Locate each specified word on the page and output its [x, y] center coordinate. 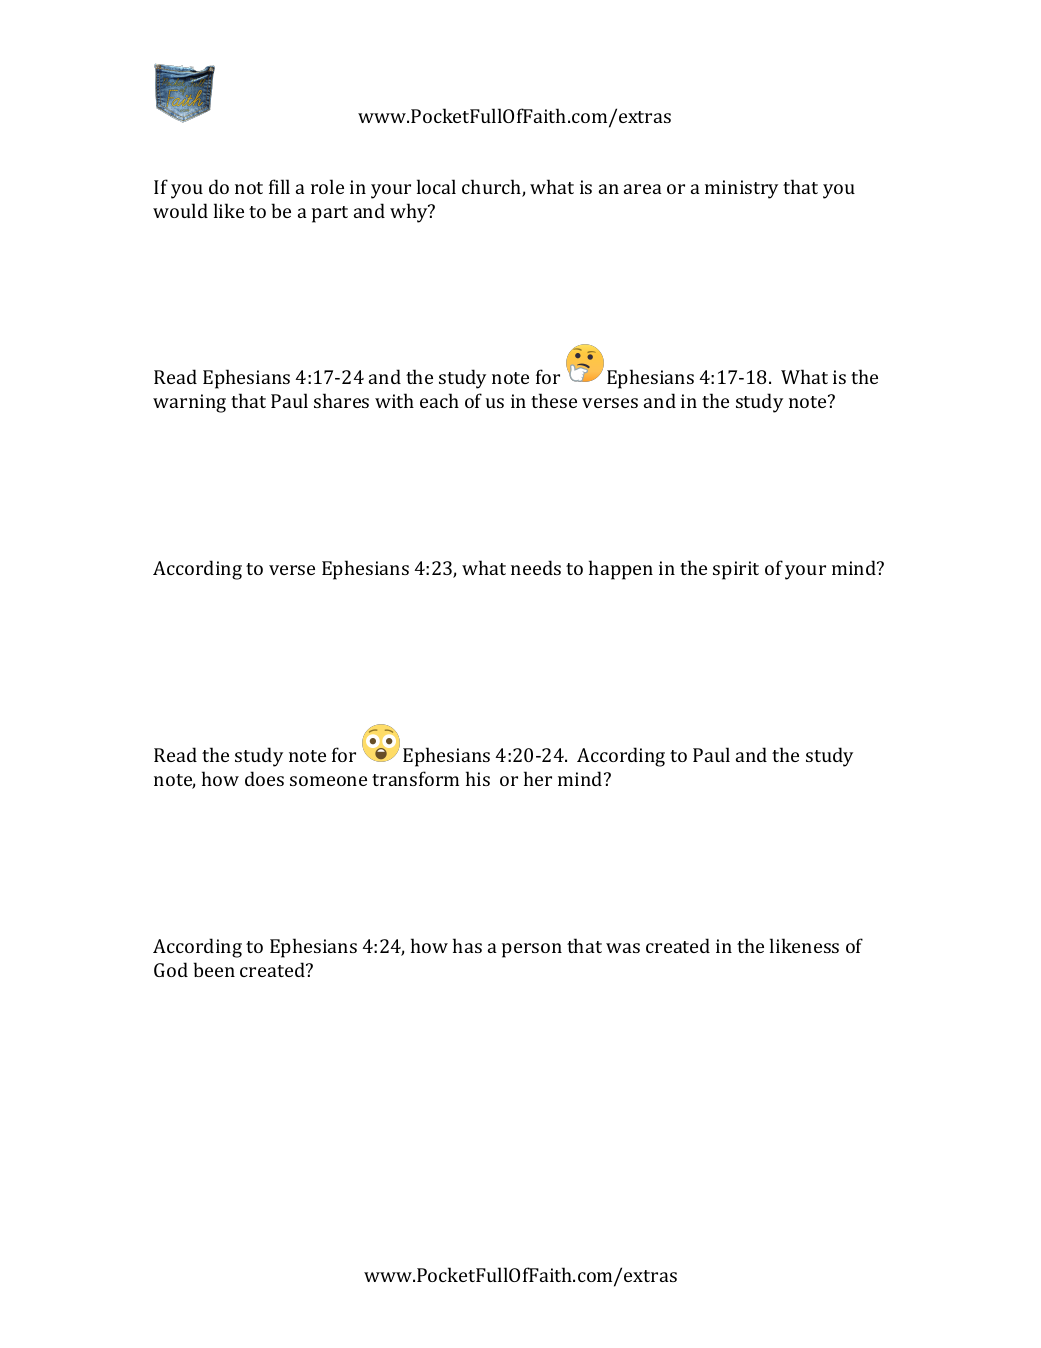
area [643, 189]
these [554, 400]
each [439, 400]
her [538, 778]
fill [279, 186]
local [436, 186]
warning [189, 403]
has [467, 945]
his [478, 778]
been [214, 969]
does [264, 778]
